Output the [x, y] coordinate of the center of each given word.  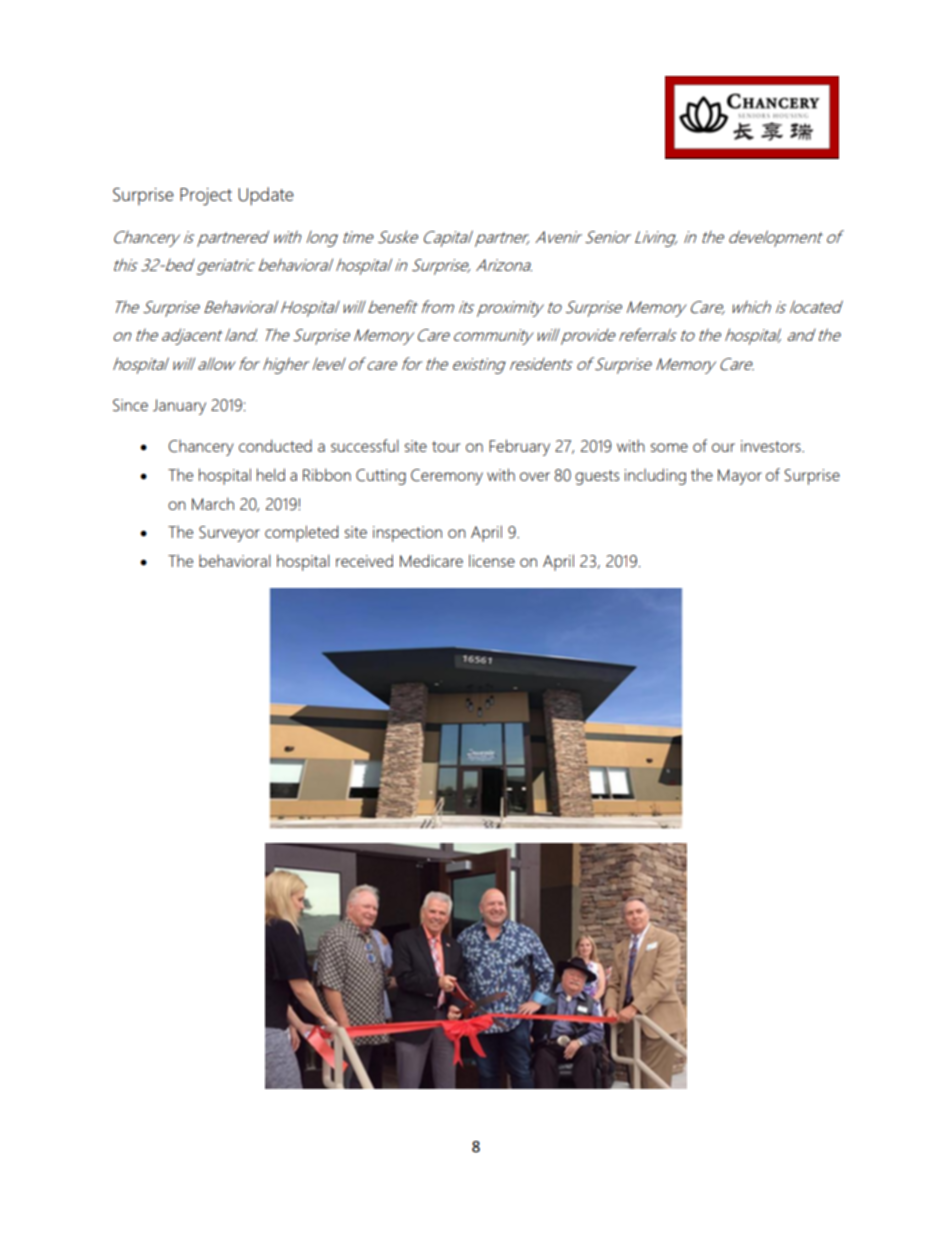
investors [772, 446]
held [271, 474]
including [655, 476]
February [519, 447]
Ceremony [447, 477]
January [179, 407]
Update [266, 196]
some [669, 447]
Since [130, 405]
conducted [275, 445]
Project [206, 197]
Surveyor [229, 534]
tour [446, 446]
